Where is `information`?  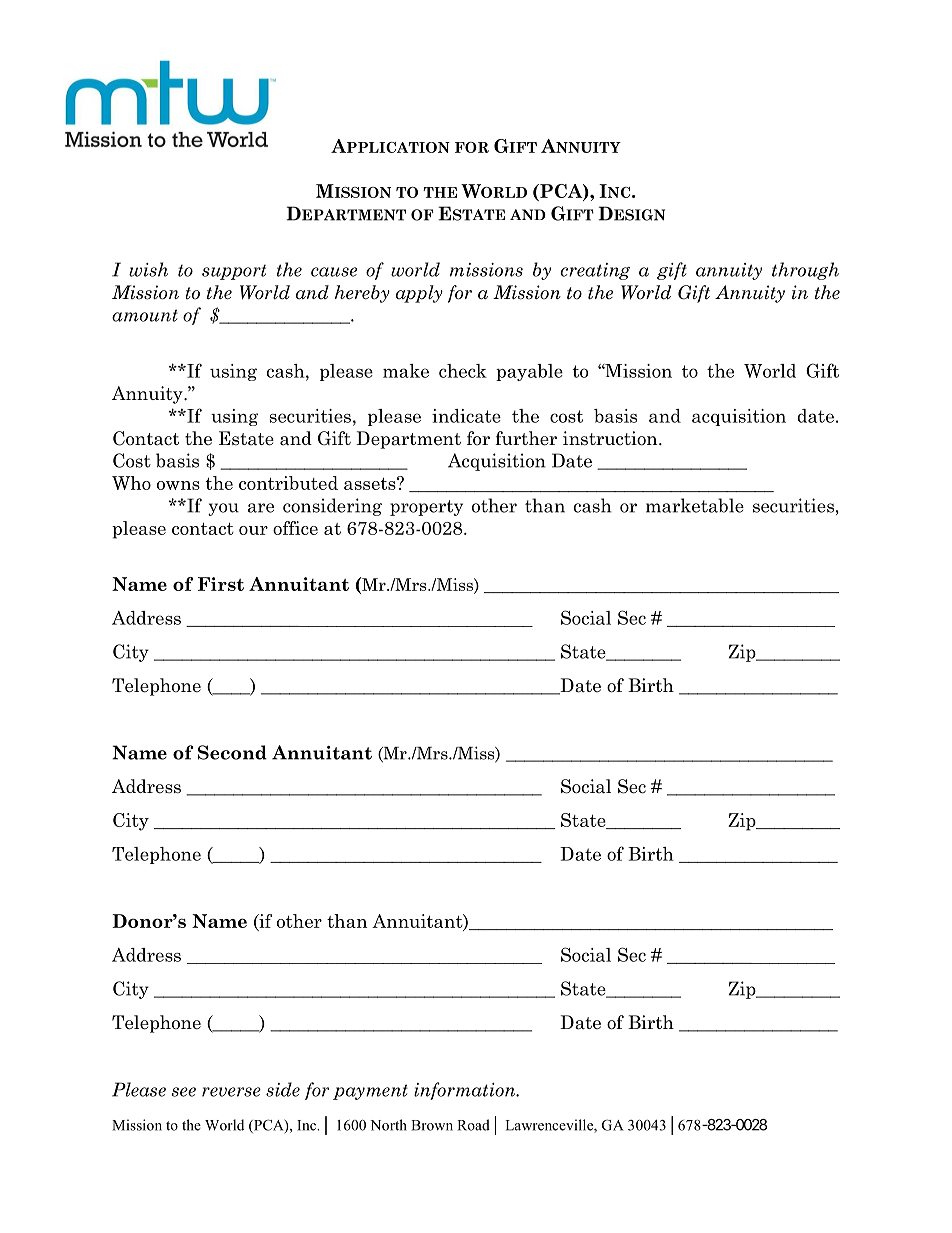
information is located at coordinates (466, 1091).
